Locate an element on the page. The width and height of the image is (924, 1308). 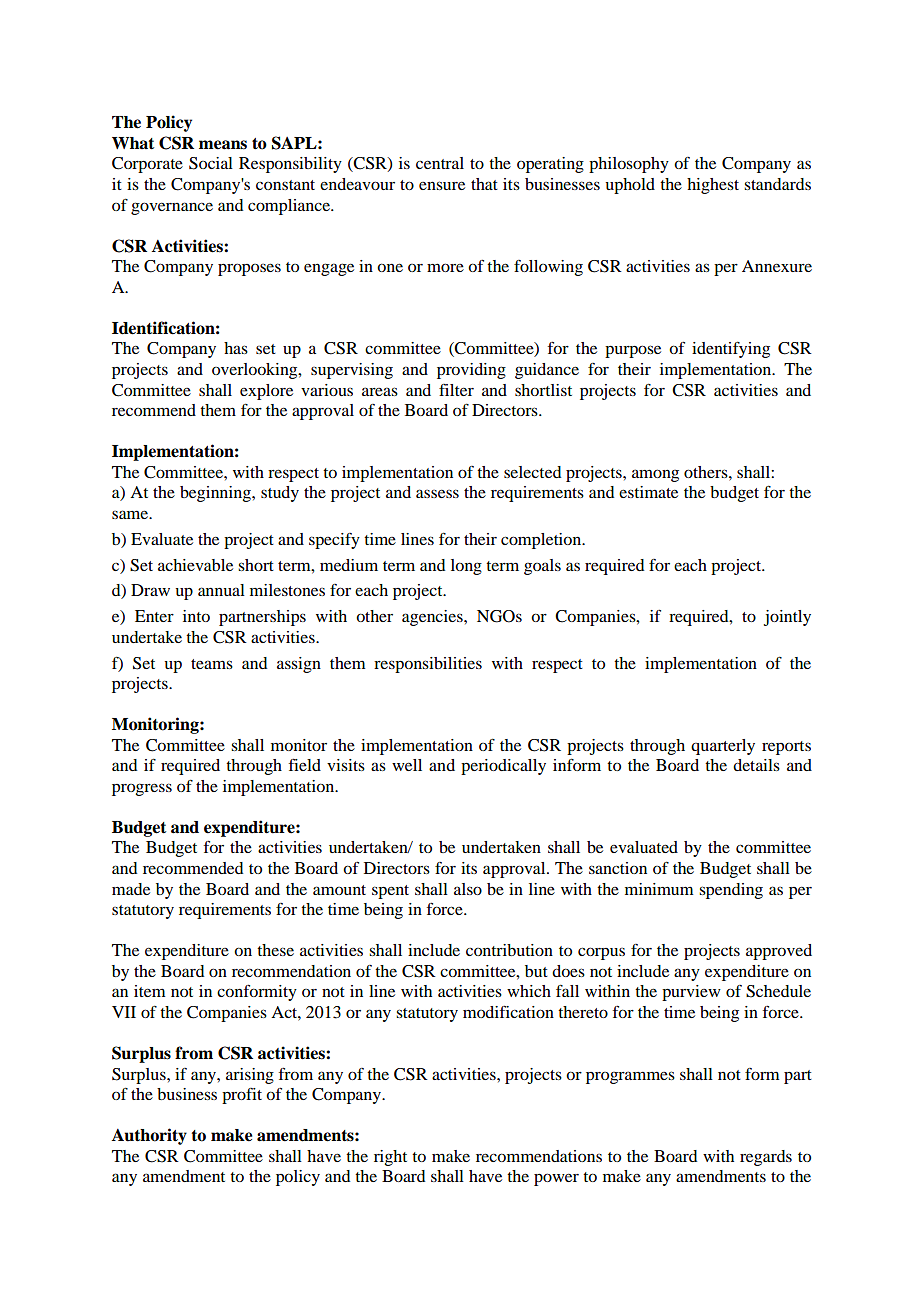
among is located at coordinates (655, 475).
